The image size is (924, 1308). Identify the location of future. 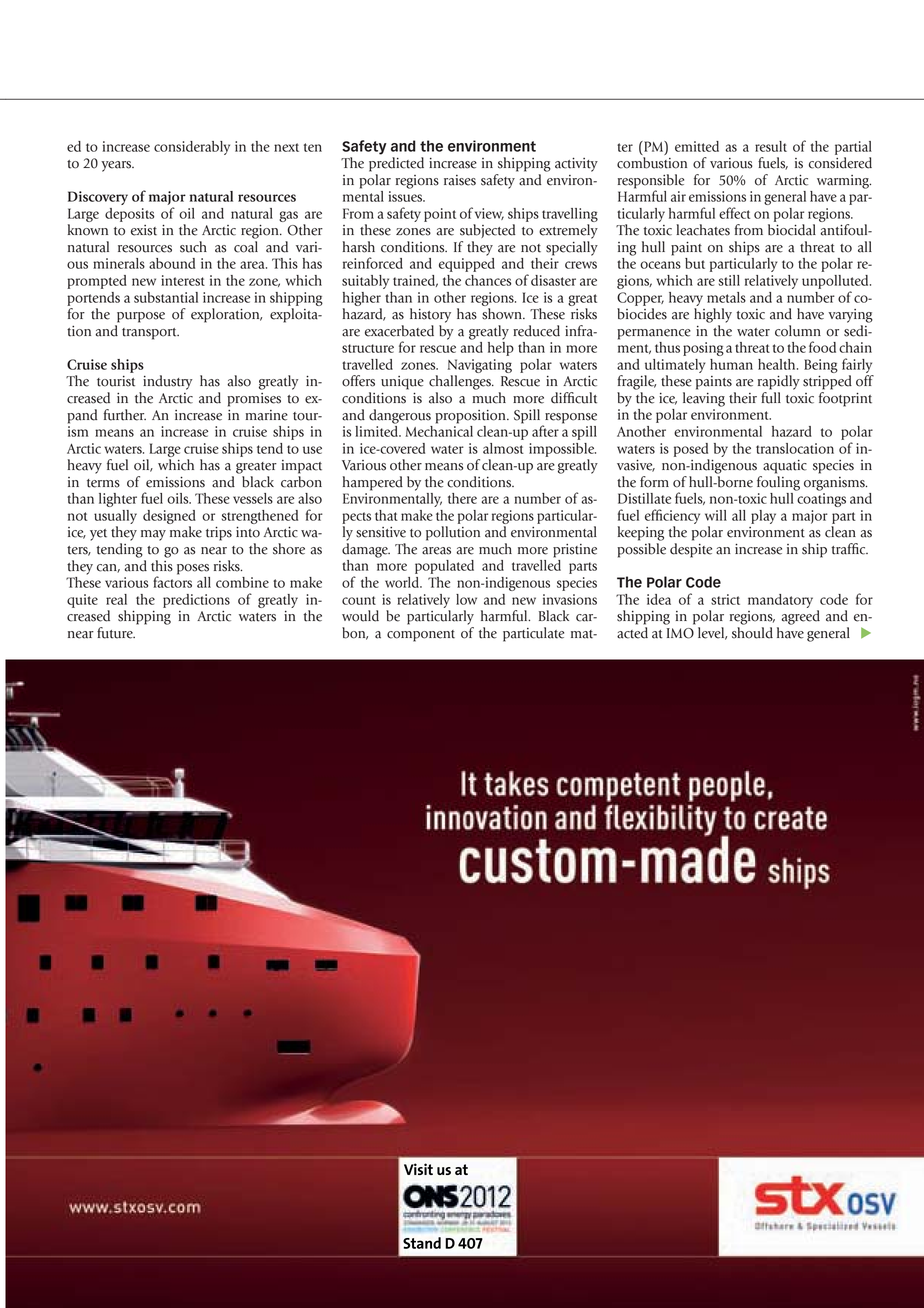
(116, 633).
